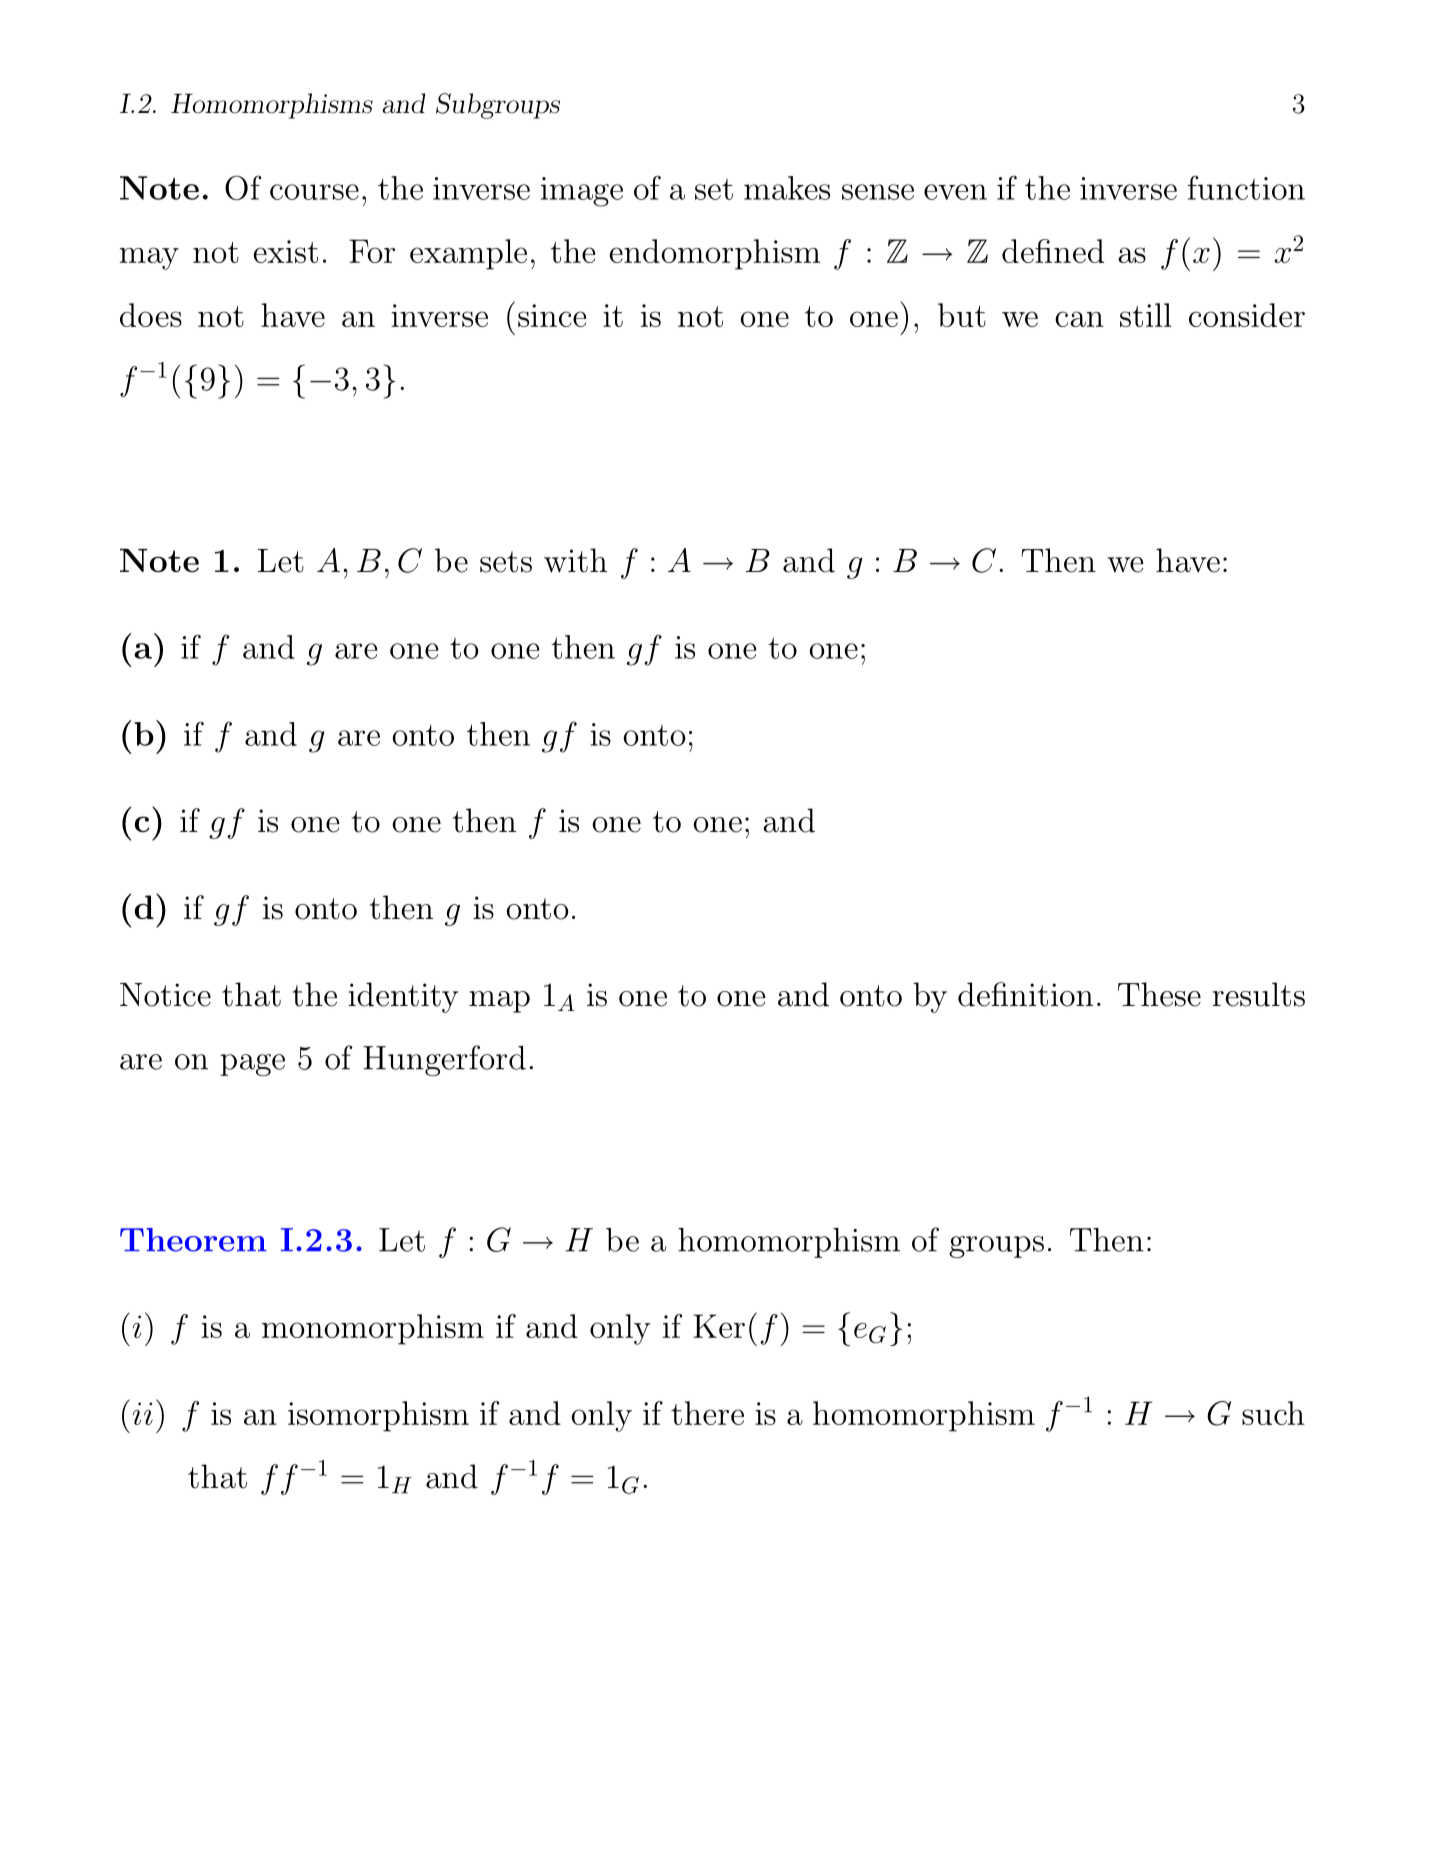 This screenshot has height=1865, width=1441. Describe the element at coordinates (1053, 251) in the screenshot. I see `defined` at that location.
